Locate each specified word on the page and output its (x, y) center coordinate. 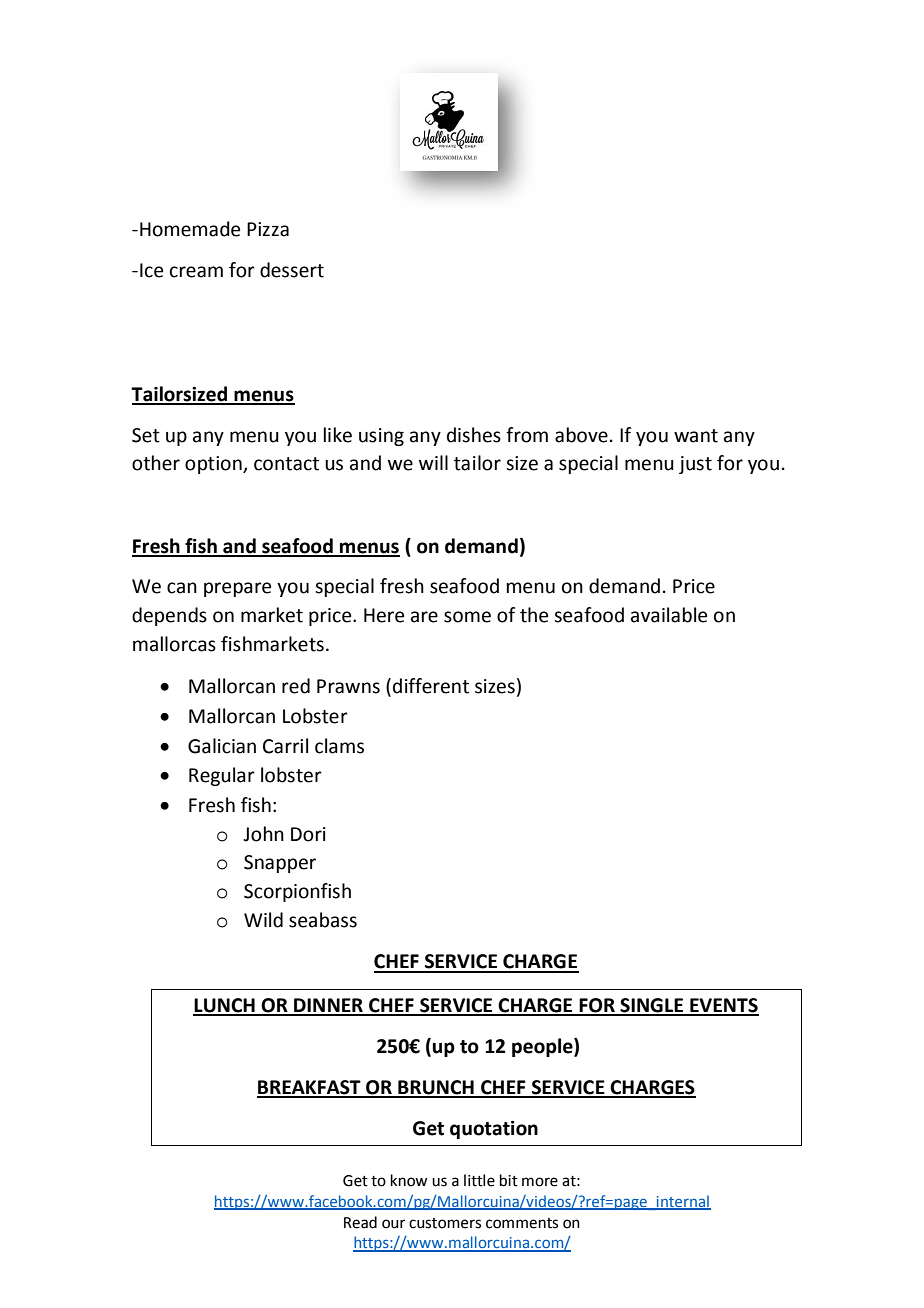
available (669, 615)
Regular (222, 776)
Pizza (268, 229)
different (431, 686)
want (696, 436)
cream (196, 272)
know (409, 1180)
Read (360, 1222)
